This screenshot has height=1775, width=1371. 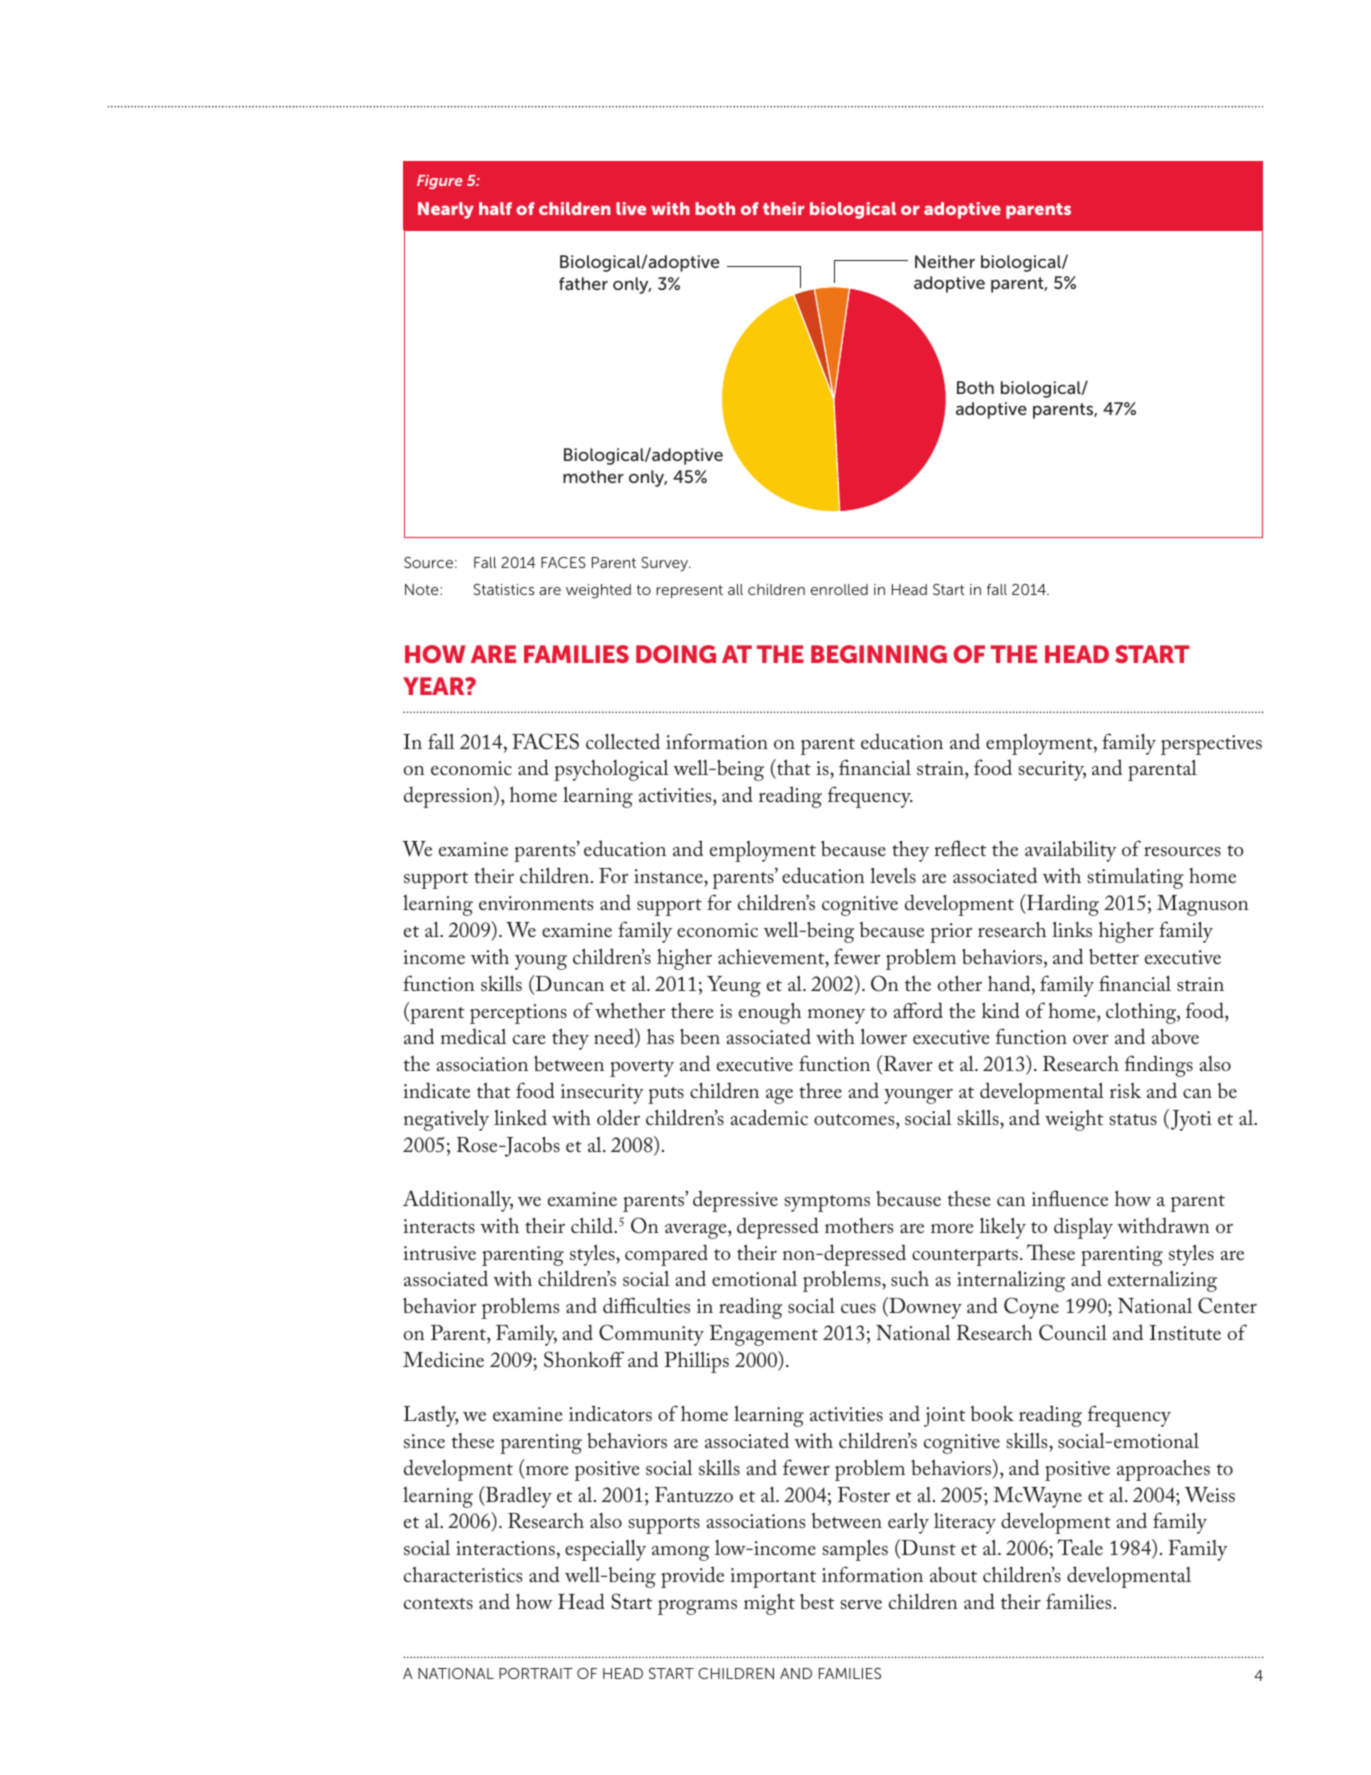 I want to click on half, so click(x=495, y=208).
